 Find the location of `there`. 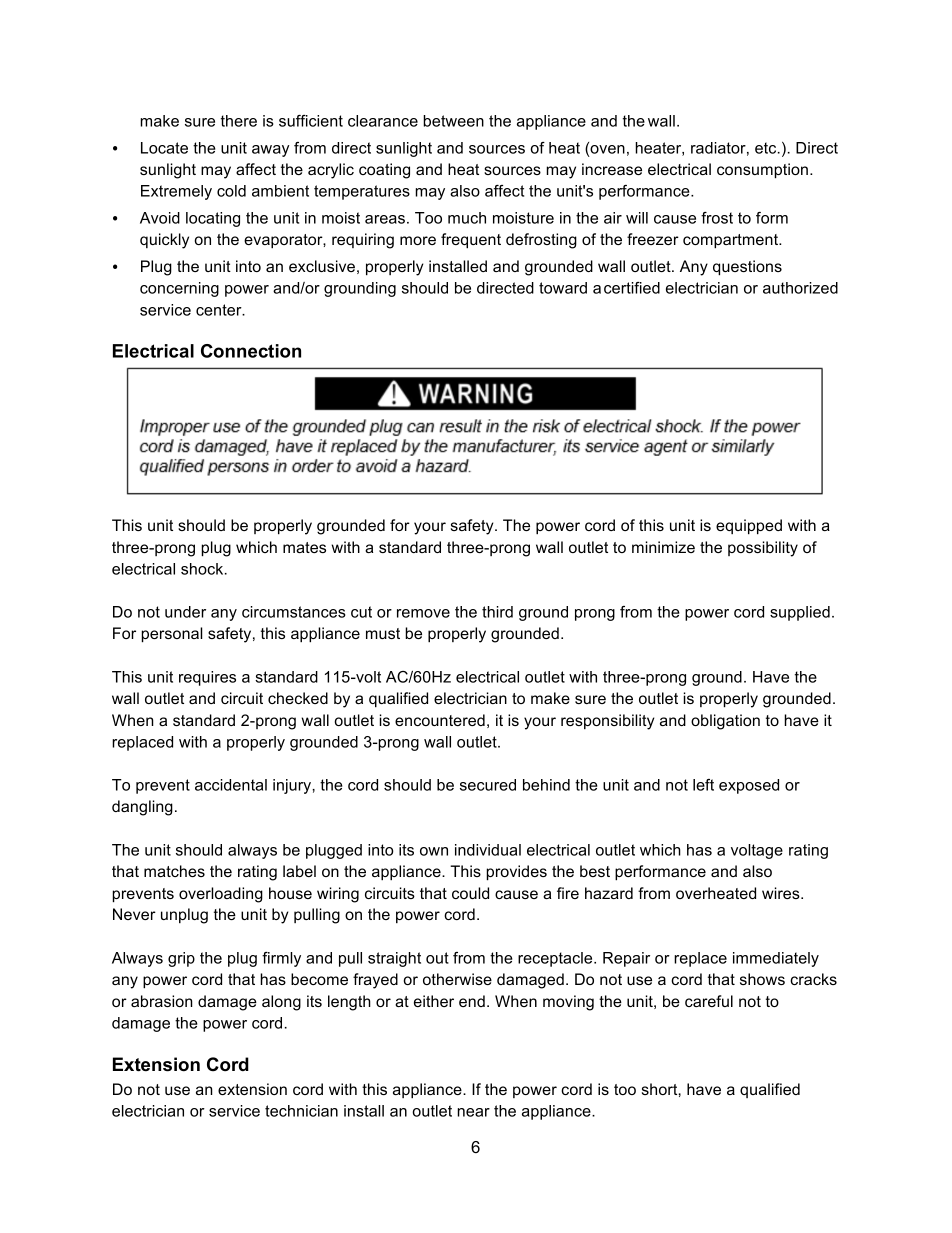

there is located at coordinates (239, 121).
